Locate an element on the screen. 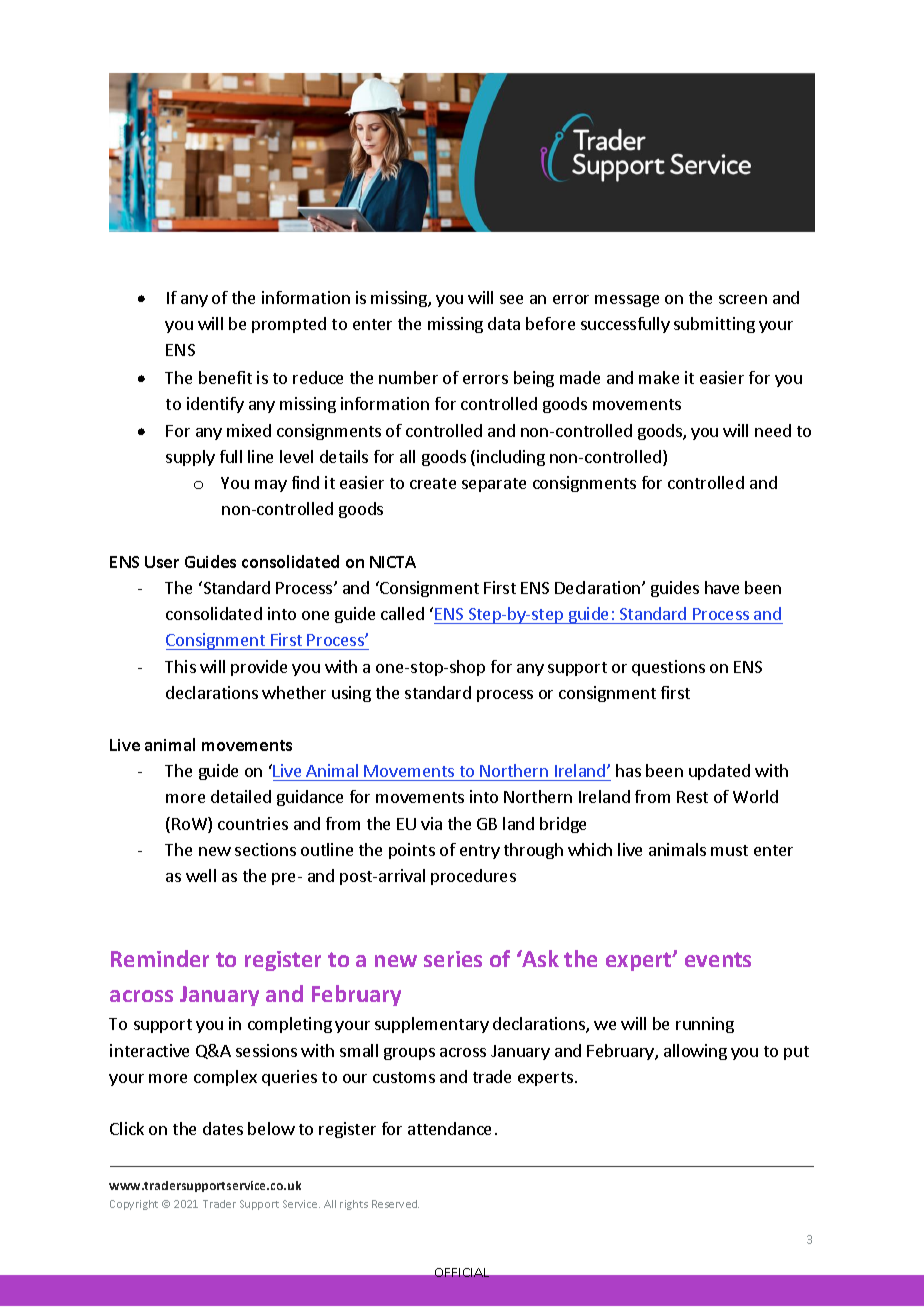 Image resolution: width=924 pixels, height=1308 pixels. data is located at coordinates (504, 323).
